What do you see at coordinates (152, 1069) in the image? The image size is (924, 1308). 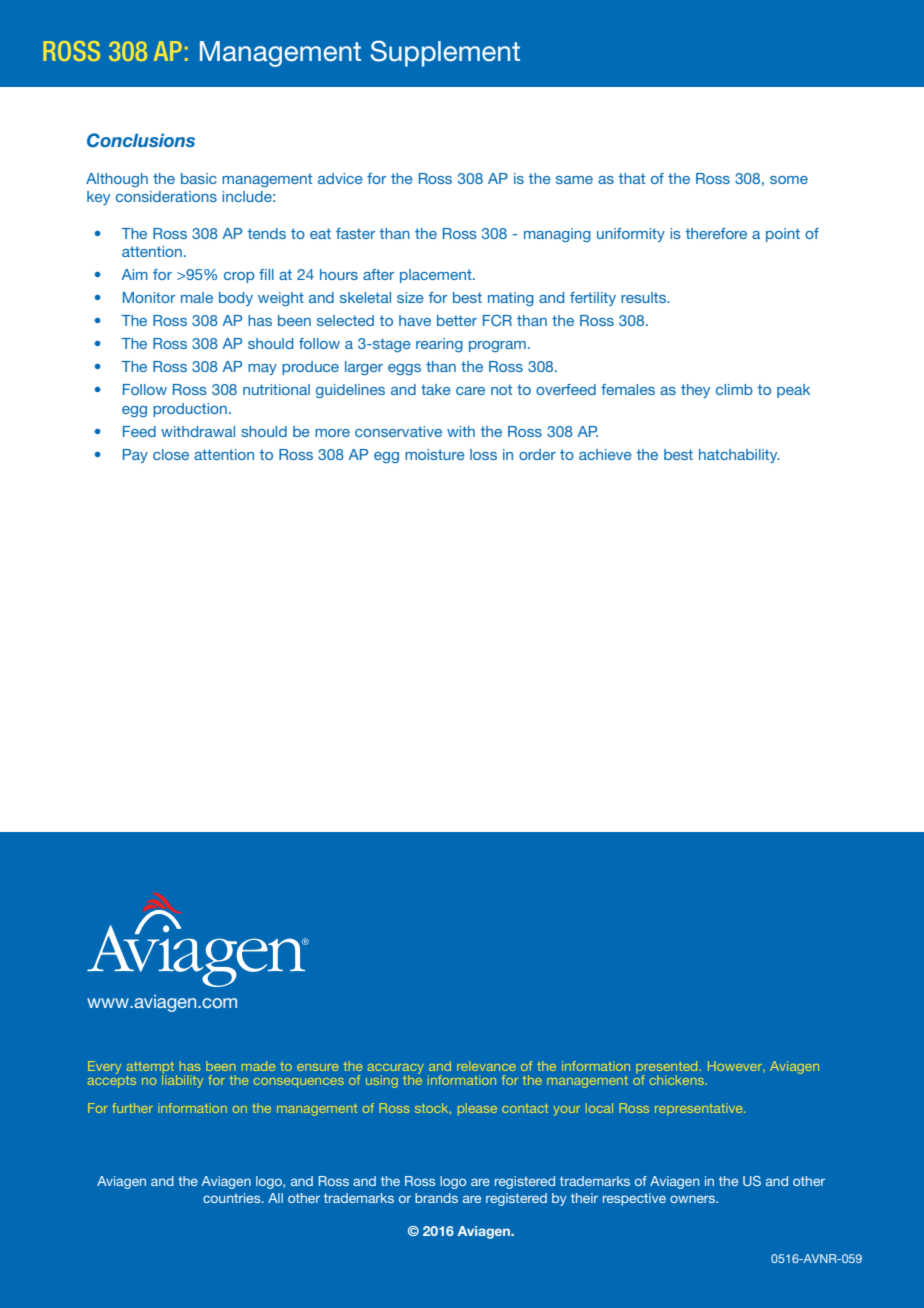 I see `attempt` at bounding box center [152, 1069].
